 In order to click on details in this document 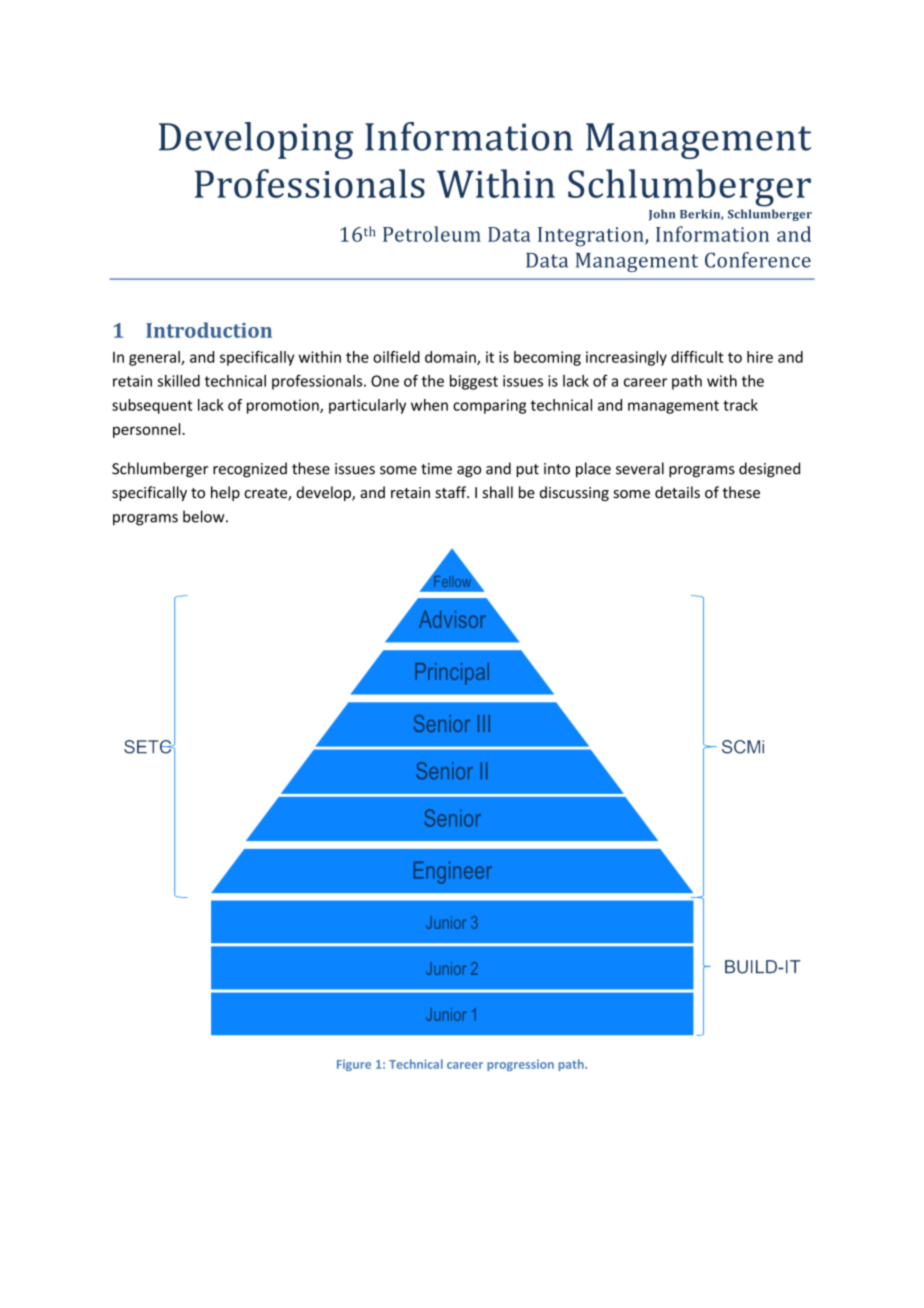, I will do `click(677, 492)`.
